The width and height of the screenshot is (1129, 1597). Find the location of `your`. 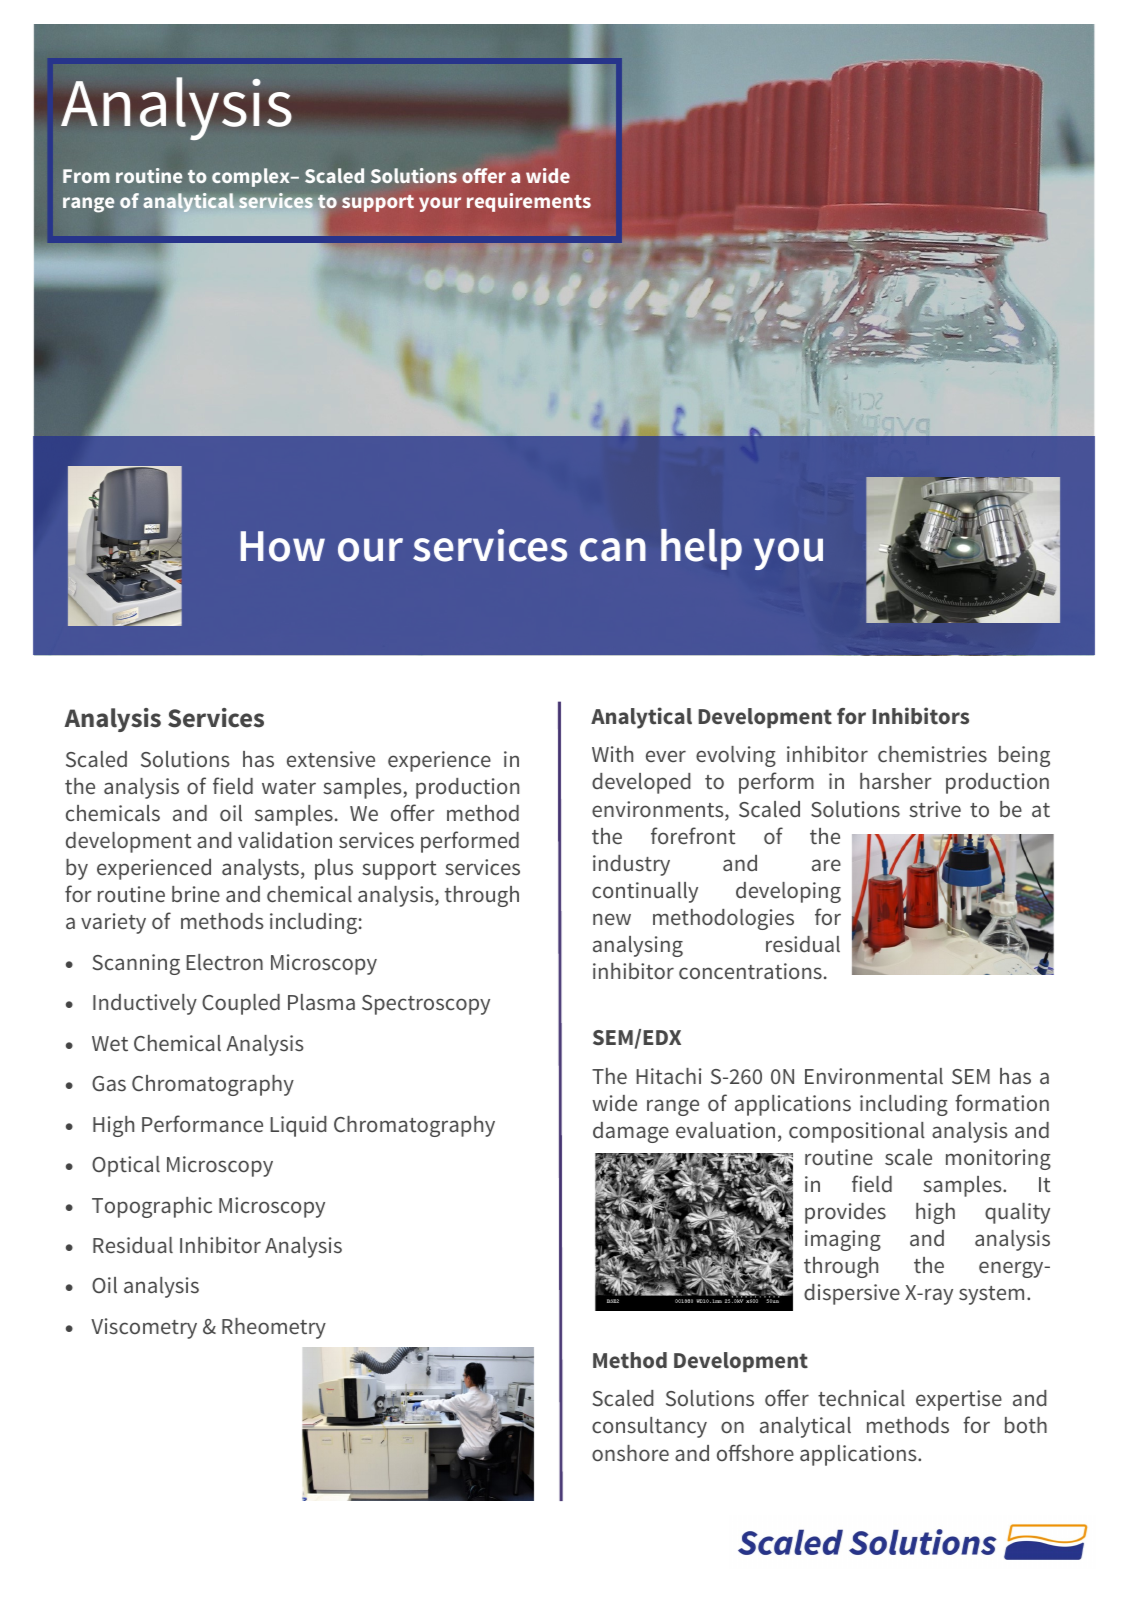

your is located at coordinates (440, 204).
